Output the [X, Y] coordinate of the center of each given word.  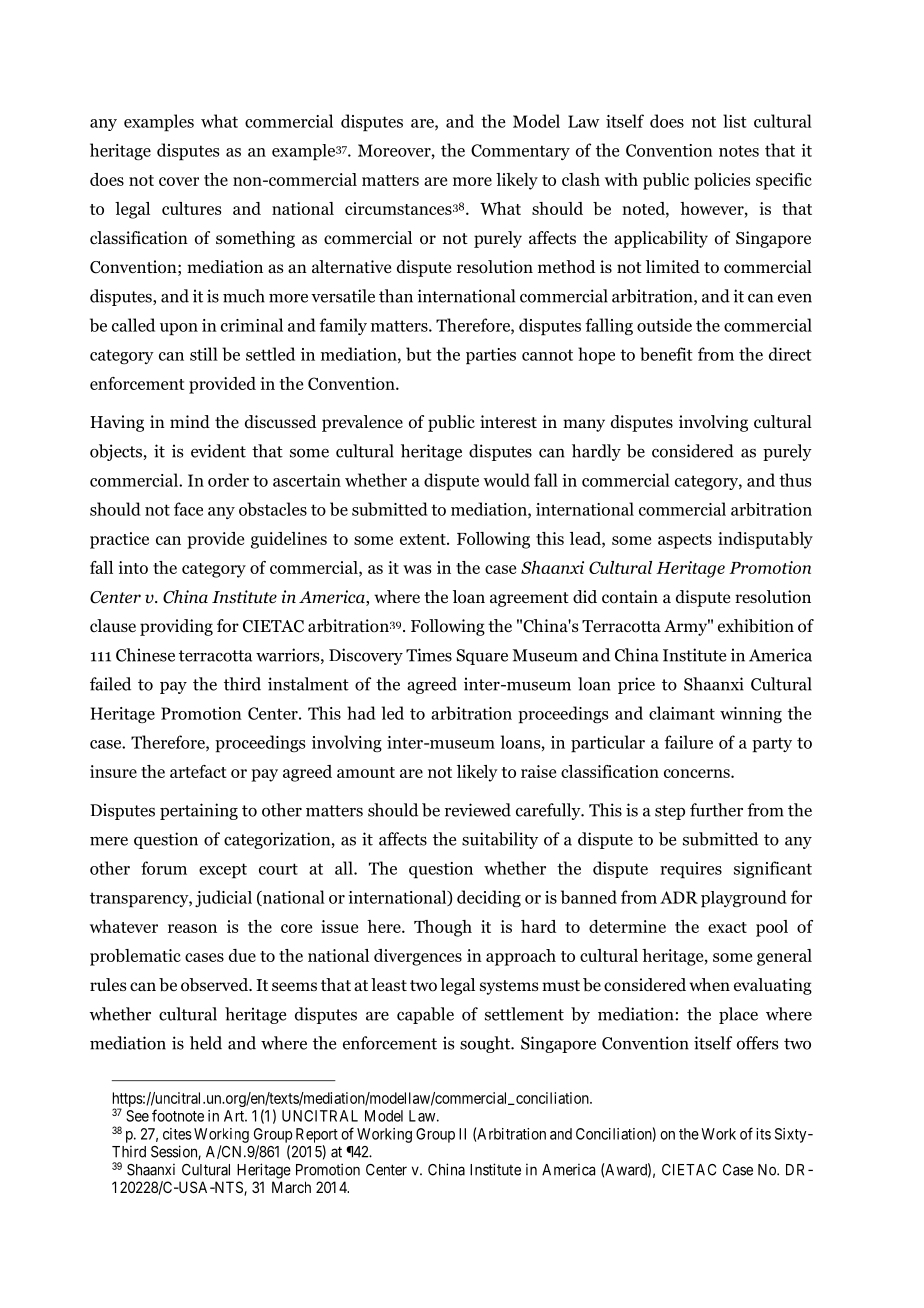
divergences [418, 957]
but [418, 354]
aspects [685, 541]
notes [739, 151]
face [188, 509]
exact [727, 927]
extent [424, 539]
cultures [191, 208]
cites [177, 1134]
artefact [198, 771]
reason [192, 928]
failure [688, 742]
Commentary [520, 152]
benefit [666, 354]
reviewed [478, 810]
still [204, 354]
